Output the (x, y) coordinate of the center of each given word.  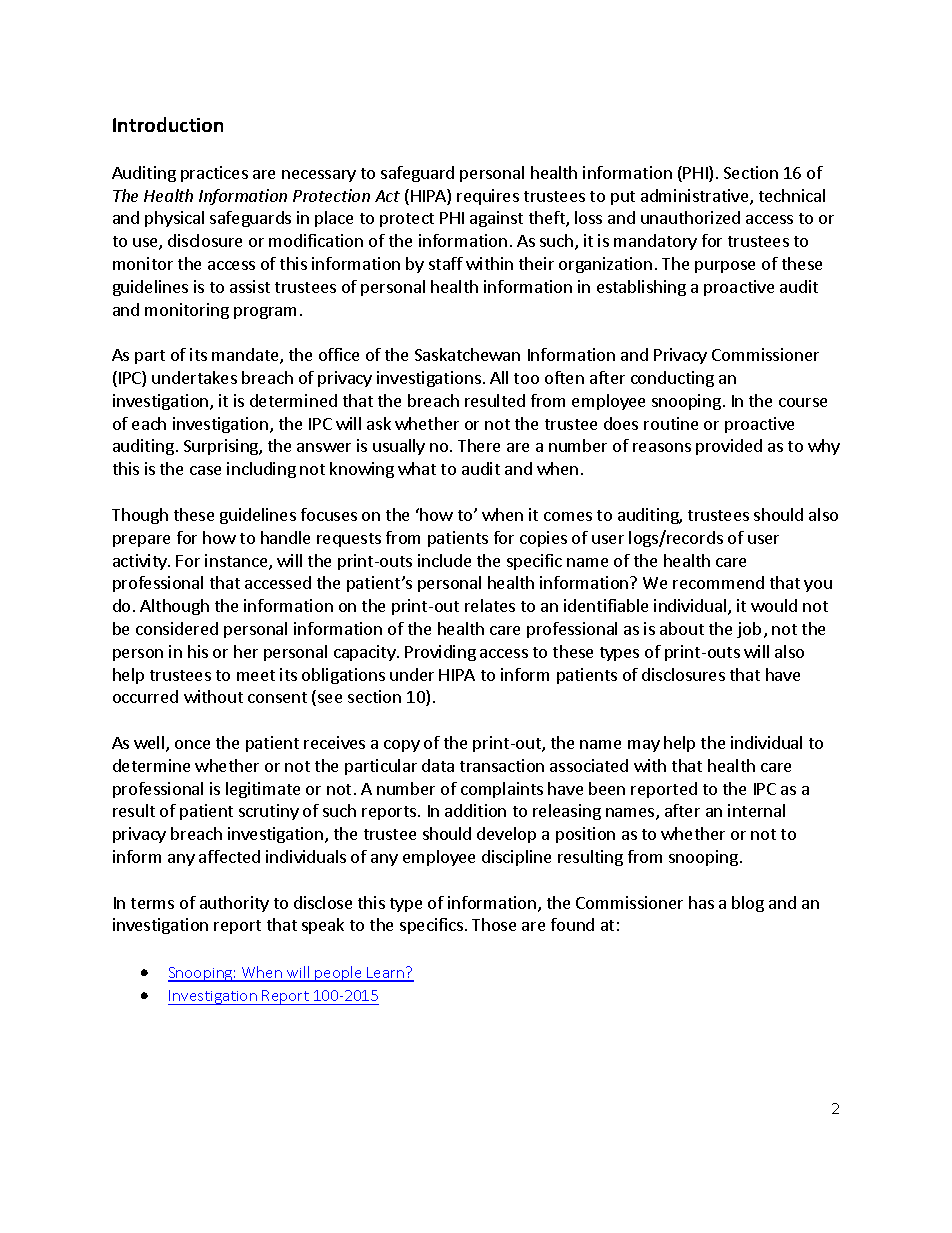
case (205, 470)
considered (177, 628)
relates (490, 605)
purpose (725, 267)
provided (729, 447)
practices (214, 174)
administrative (696, 197)
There (479, 445)
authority (234, 904)
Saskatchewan (467, 354)
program (265, 313)
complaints (502, 790)
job (749, 630)
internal (756, 810)
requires (488, 197)
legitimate (263, 790)
